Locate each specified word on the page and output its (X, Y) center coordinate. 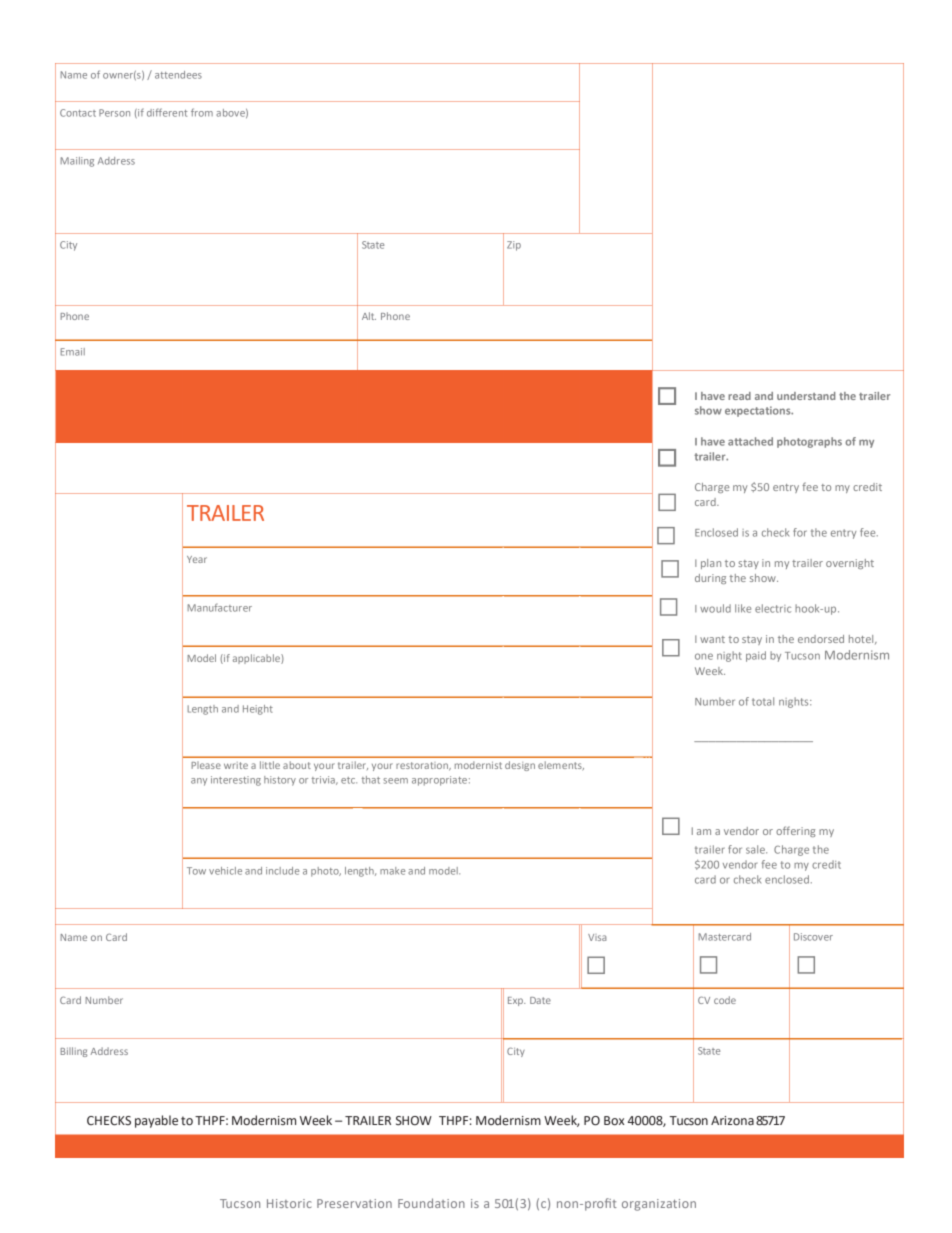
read (739, 396)
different (167, 112)
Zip (514, 246)
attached (750, 441)
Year (197, 559)
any (199, 782)
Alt (369, 316)
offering (795, 831)
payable (156, 1121)
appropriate (439, 781)
